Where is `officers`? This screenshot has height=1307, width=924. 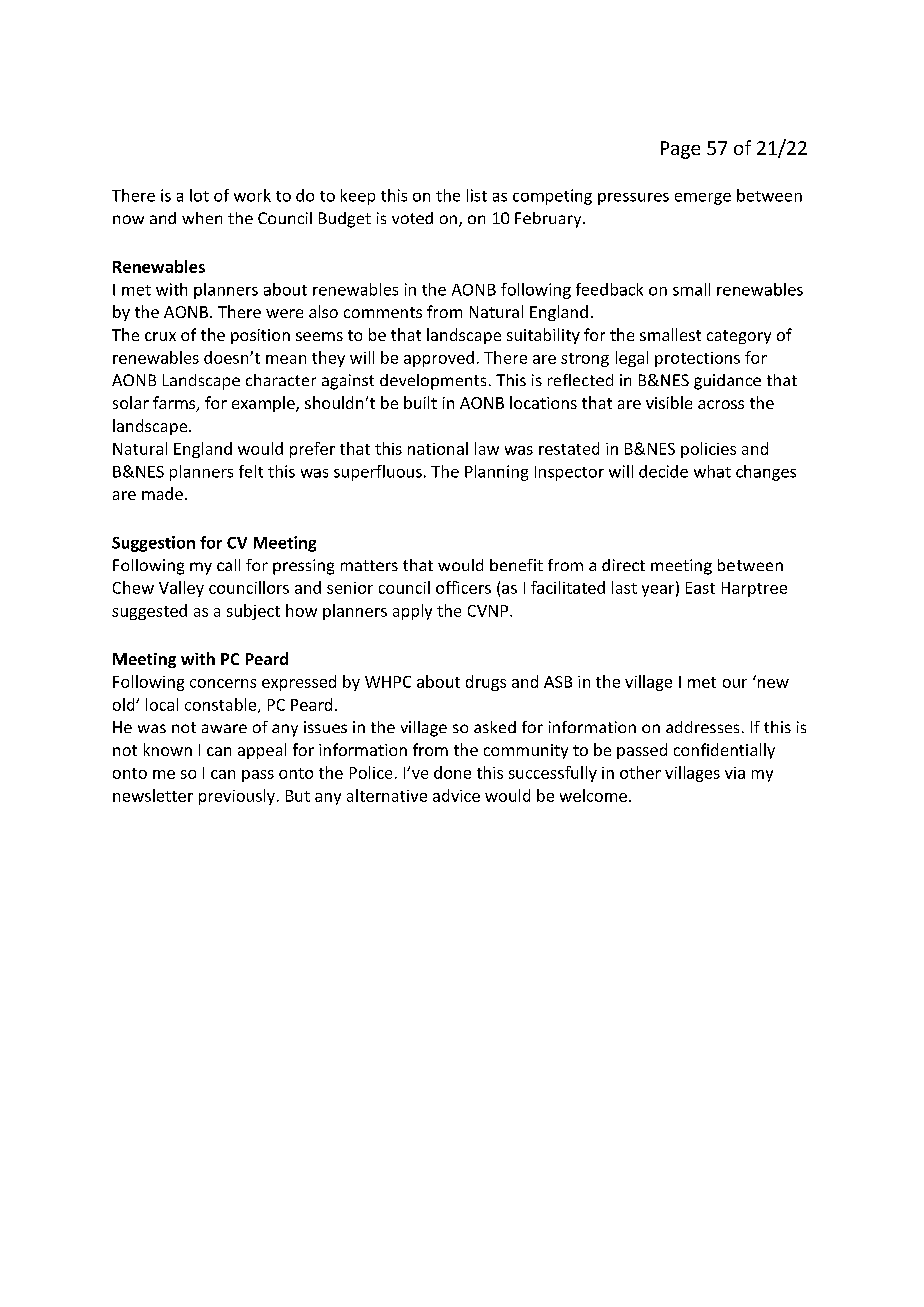
officers is located at coordinates (463, 587).
